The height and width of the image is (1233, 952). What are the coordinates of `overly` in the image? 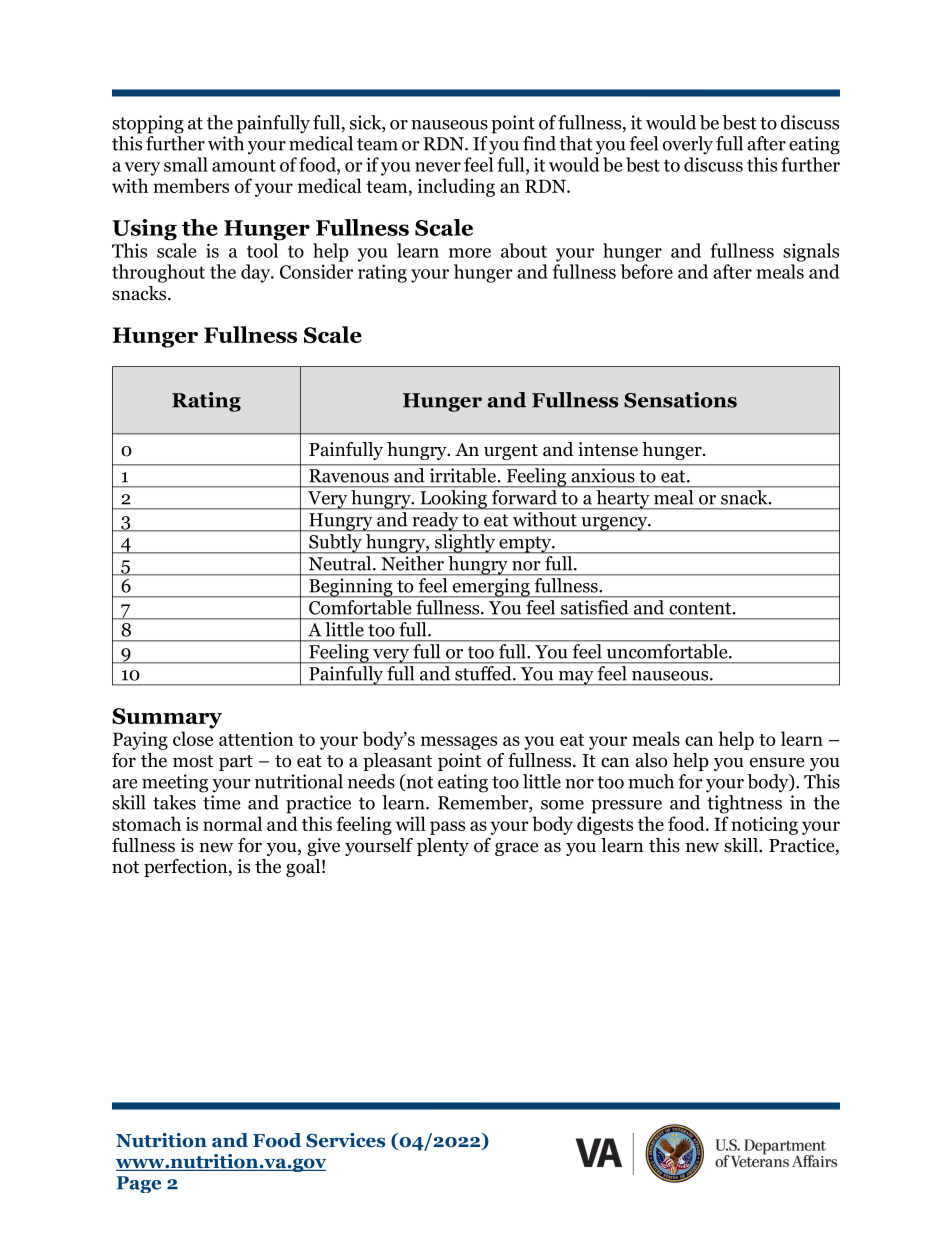 It's located at (688, 145).
